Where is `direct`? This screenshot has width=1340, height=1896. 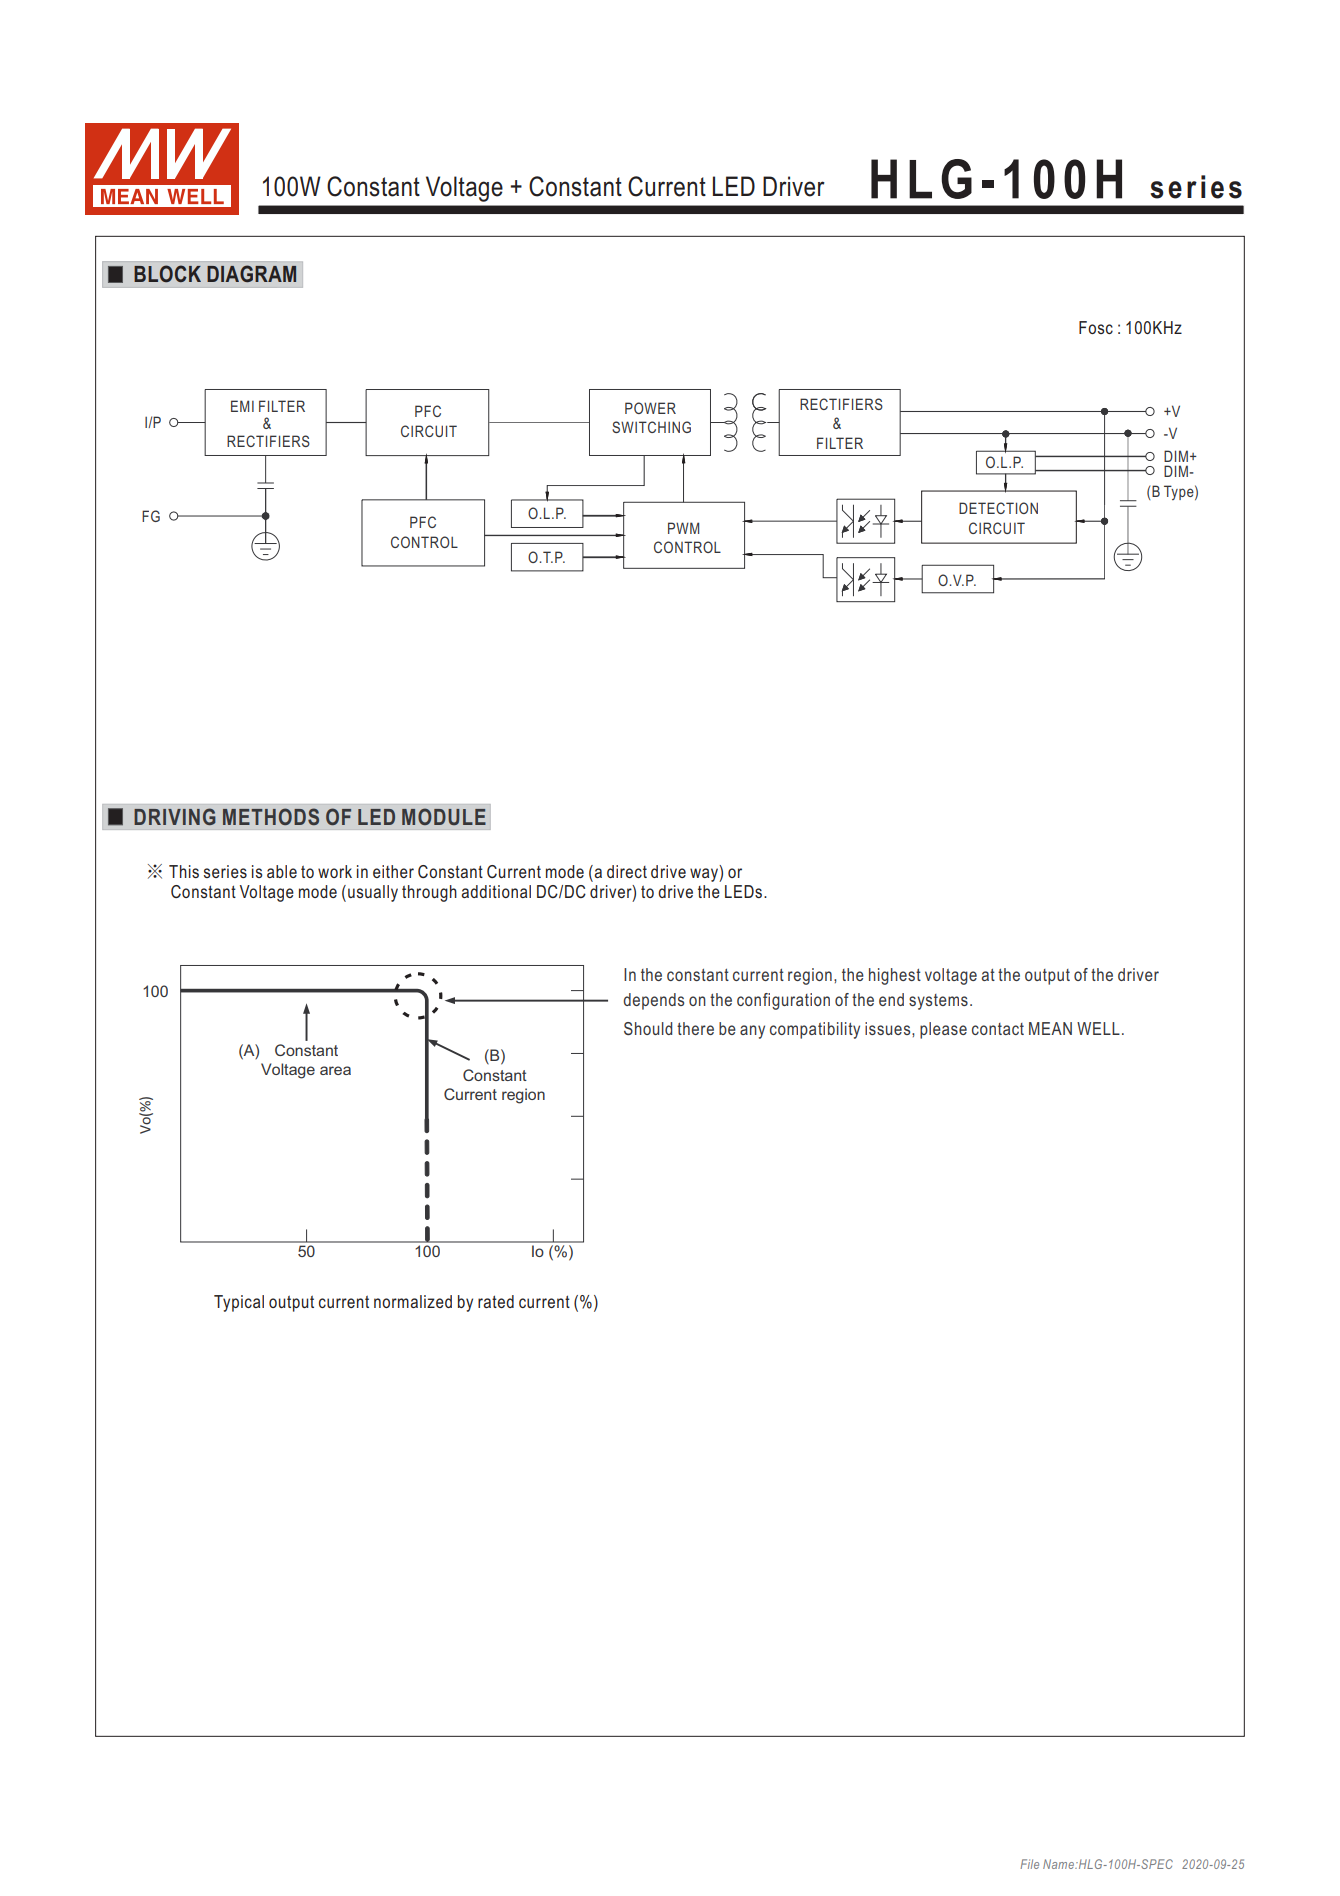 direct is located at coordinates (627, 871).
